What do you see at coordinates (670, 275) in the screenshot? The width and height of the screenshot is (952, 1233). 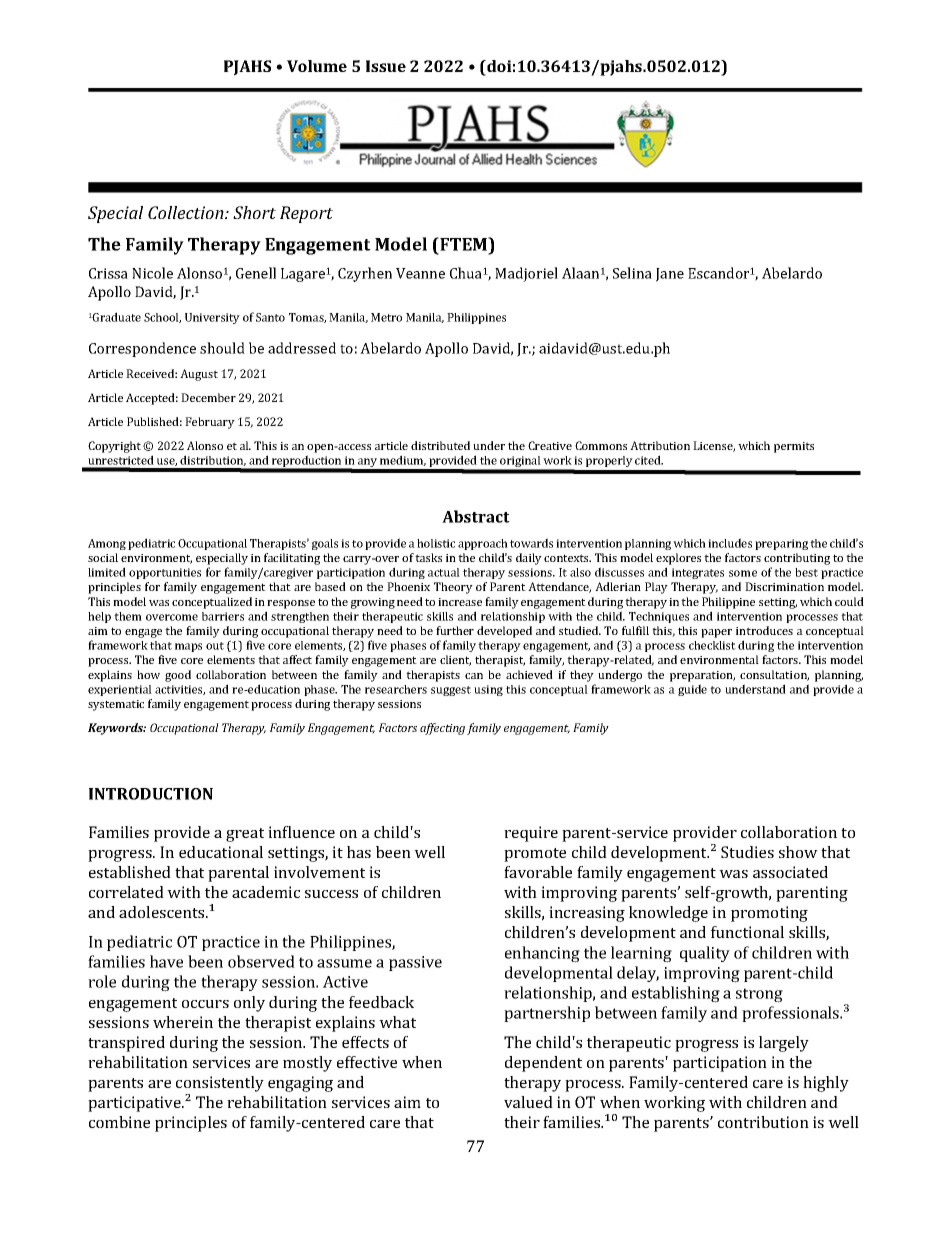 I see `Jane` at bounding box center [670, 275].
